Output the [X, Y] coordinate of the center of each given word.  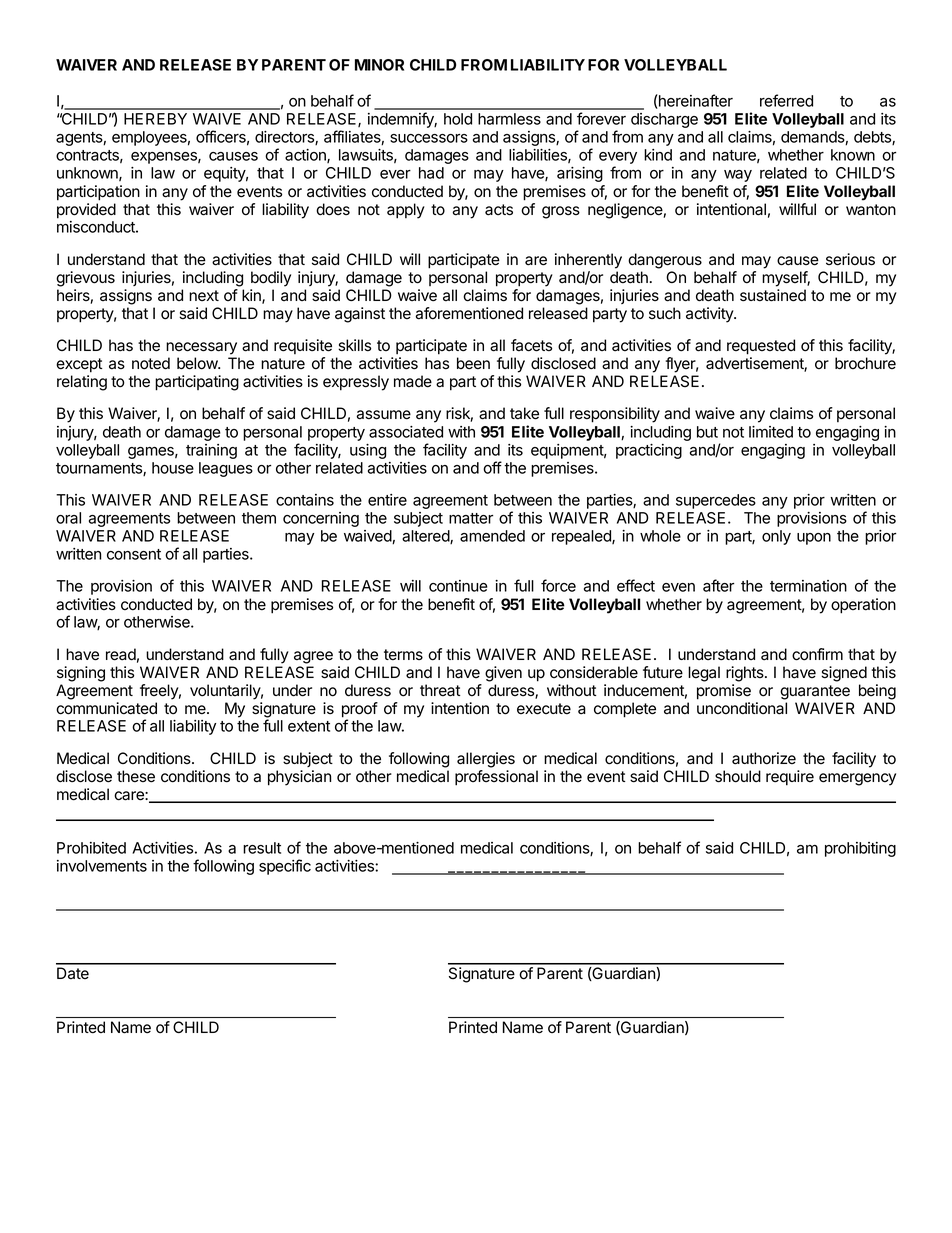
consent [134, 554]
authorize [764, 758]
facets [531, 345]
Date [73, 973]
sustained [773, 295]
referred [786, 100]
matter [471, 518]
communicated [106, 708]
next [204, 295]
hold [458, 119]
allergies [486, 760]
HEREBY [155, 119]
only [776, 537]
